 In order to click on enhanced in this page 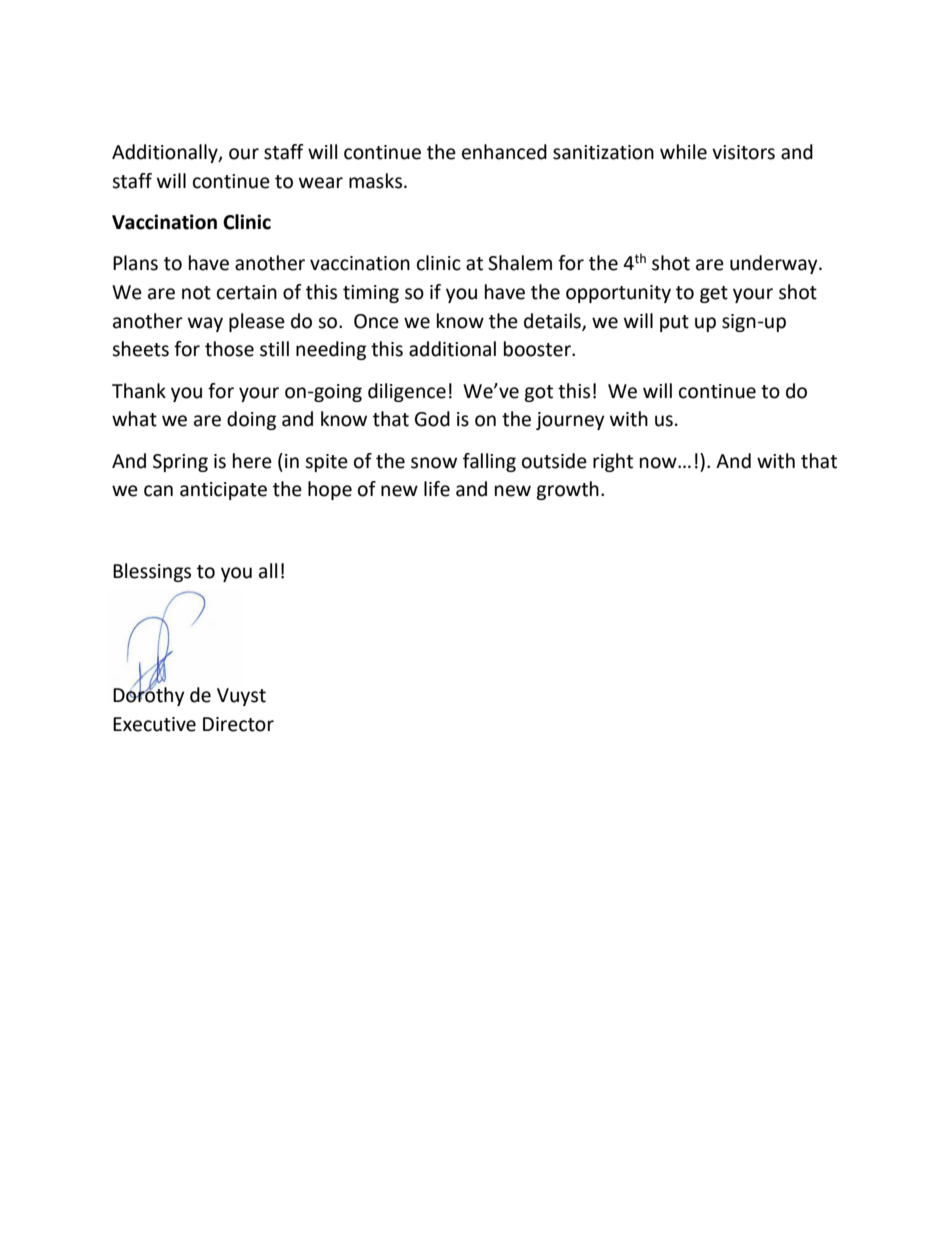, I will do `click(504, 152)`.
